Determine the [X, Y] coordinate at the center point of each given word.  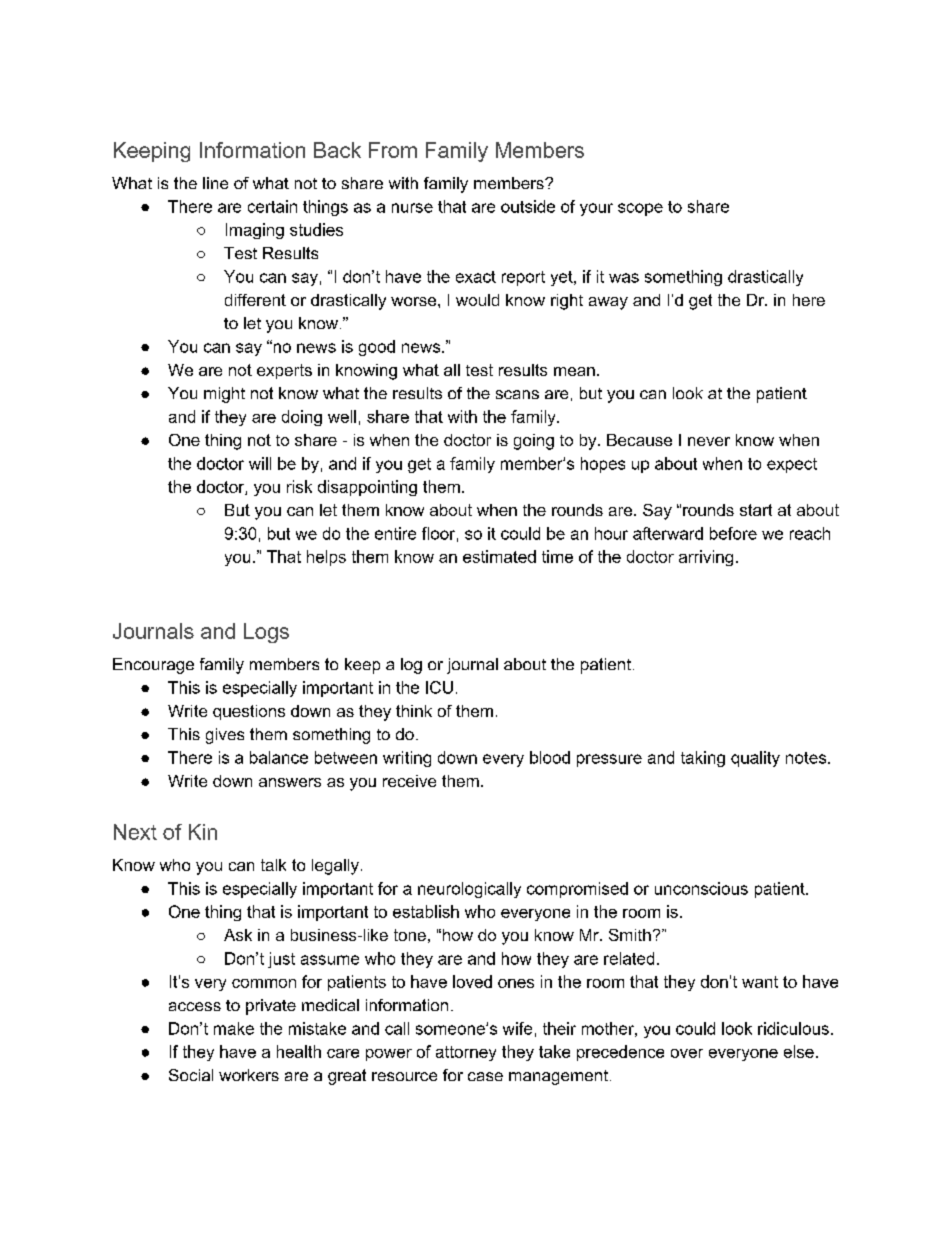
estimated [499, 556]
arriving [706, 558]
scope [640, 209]
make [234, 1028]
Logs [266, 633]
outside [528, 206]
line [215, 183]
